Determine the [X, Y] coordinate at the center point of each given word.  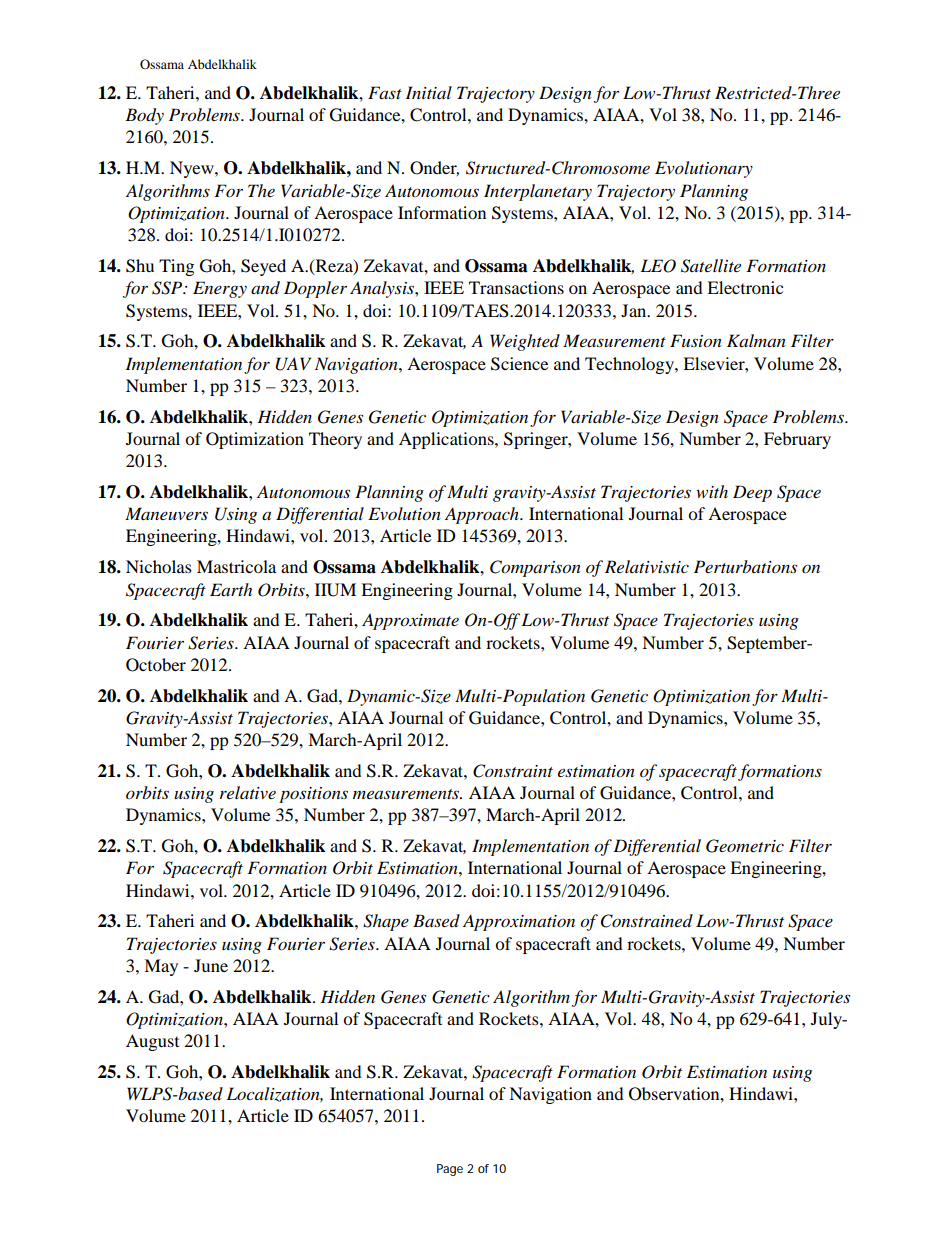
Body [144, 116]
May [161, 967]
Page [450, 1170]
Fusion [696, 341]
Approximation [519, 922]
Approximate [410, 621]
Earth [231, 589]
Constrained [647, 921]
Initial [428, 92]
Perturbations [745, 566]
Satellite [711, 266]
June [211, 965]
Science [519, 364]
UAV [293, 364]
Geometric [745, 846]
